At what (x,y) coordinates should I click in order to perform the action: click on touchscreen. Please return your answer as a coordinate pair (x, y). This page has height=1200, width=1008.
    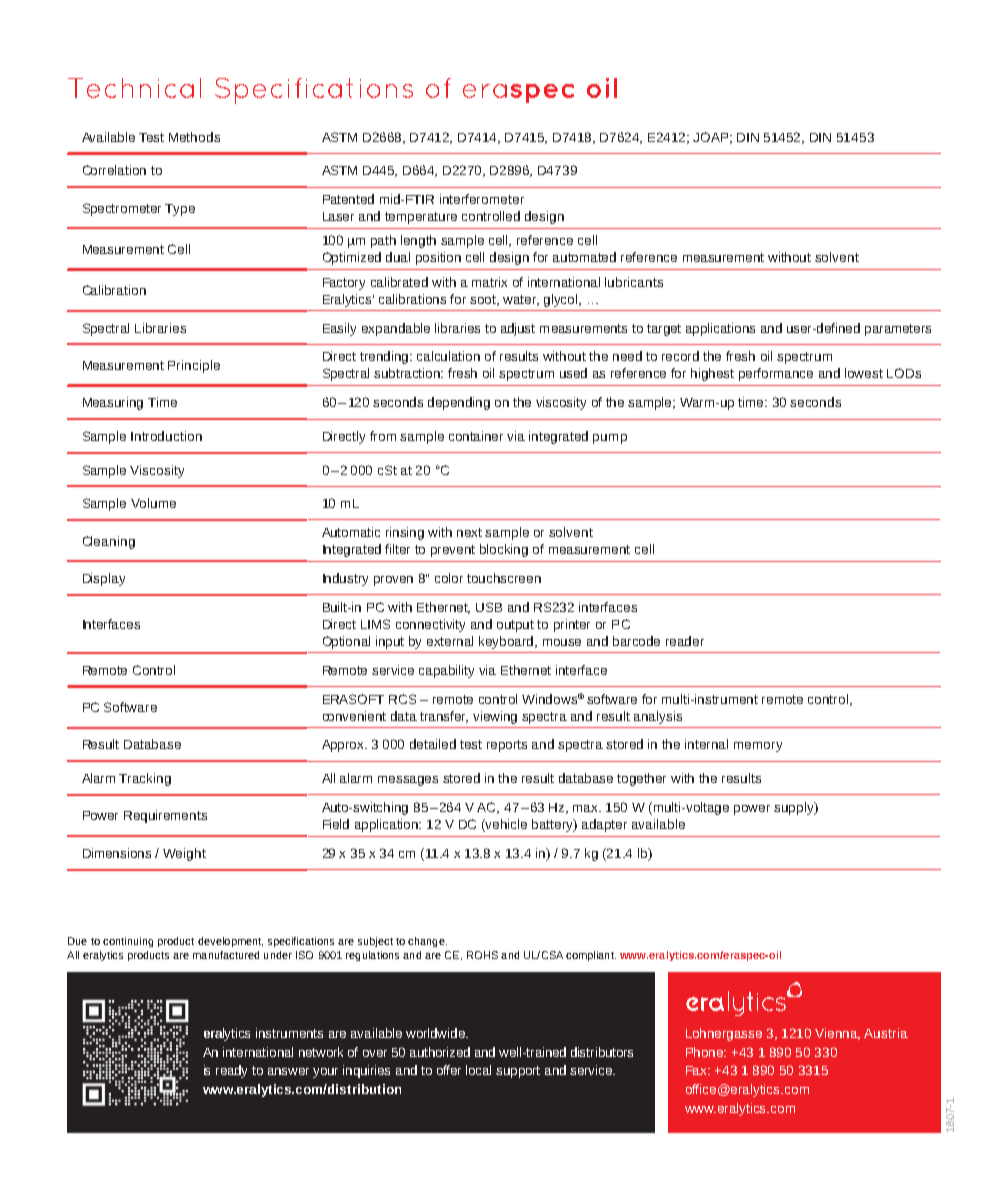
    Looking at the image, I should click on (504, 578).
